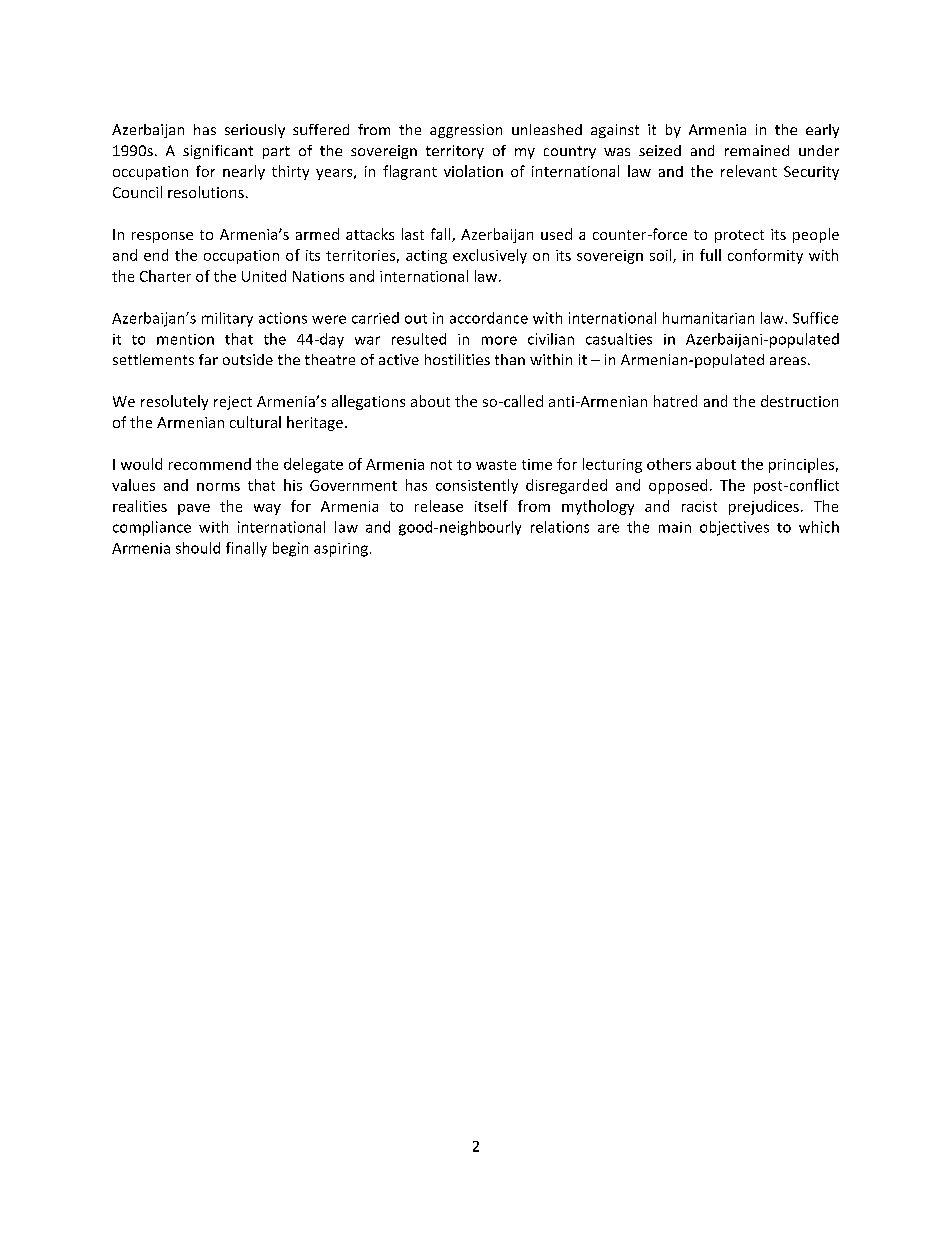 The height and width of the document is (1233, 952). I want to click on exclusively, so click(490, 256).
